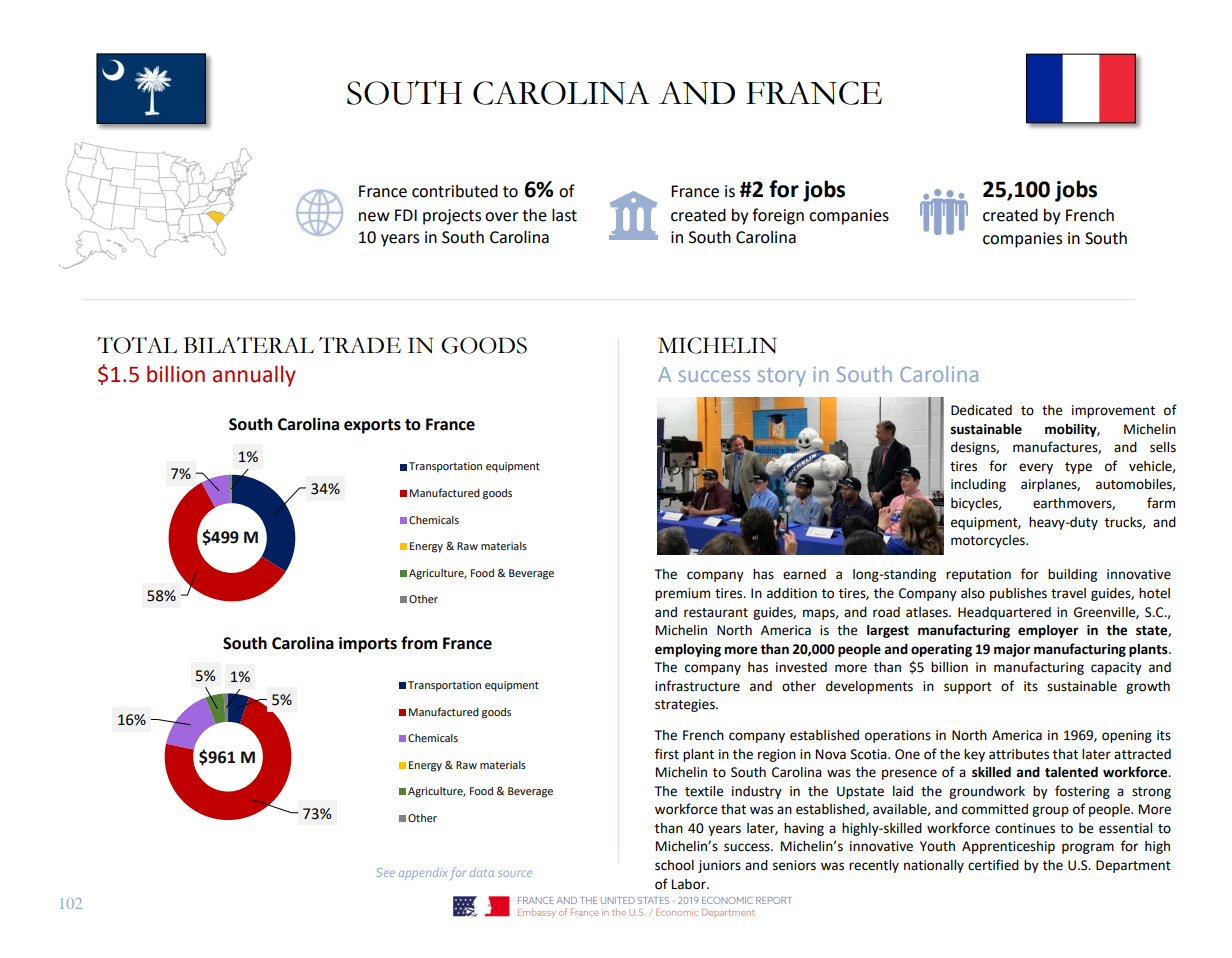  What do you see at coordinates (368, 645) in the screenshot?
I see `imports` at bounding box center [368, 645].
